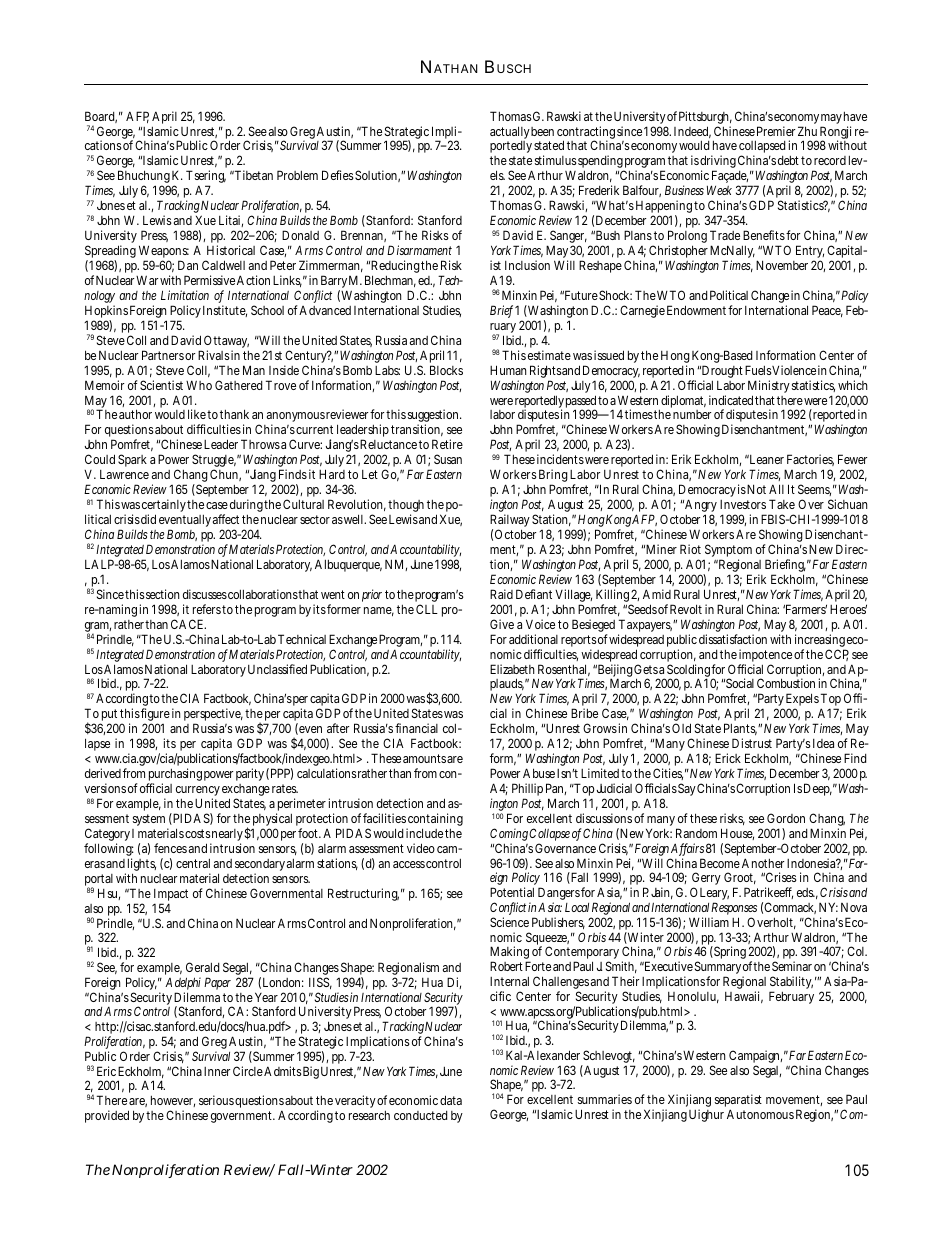 The height and width of the image is (1233, 952). Describe the element at coordinates (527, 791) in the image. I see `Phillip` at that location.
